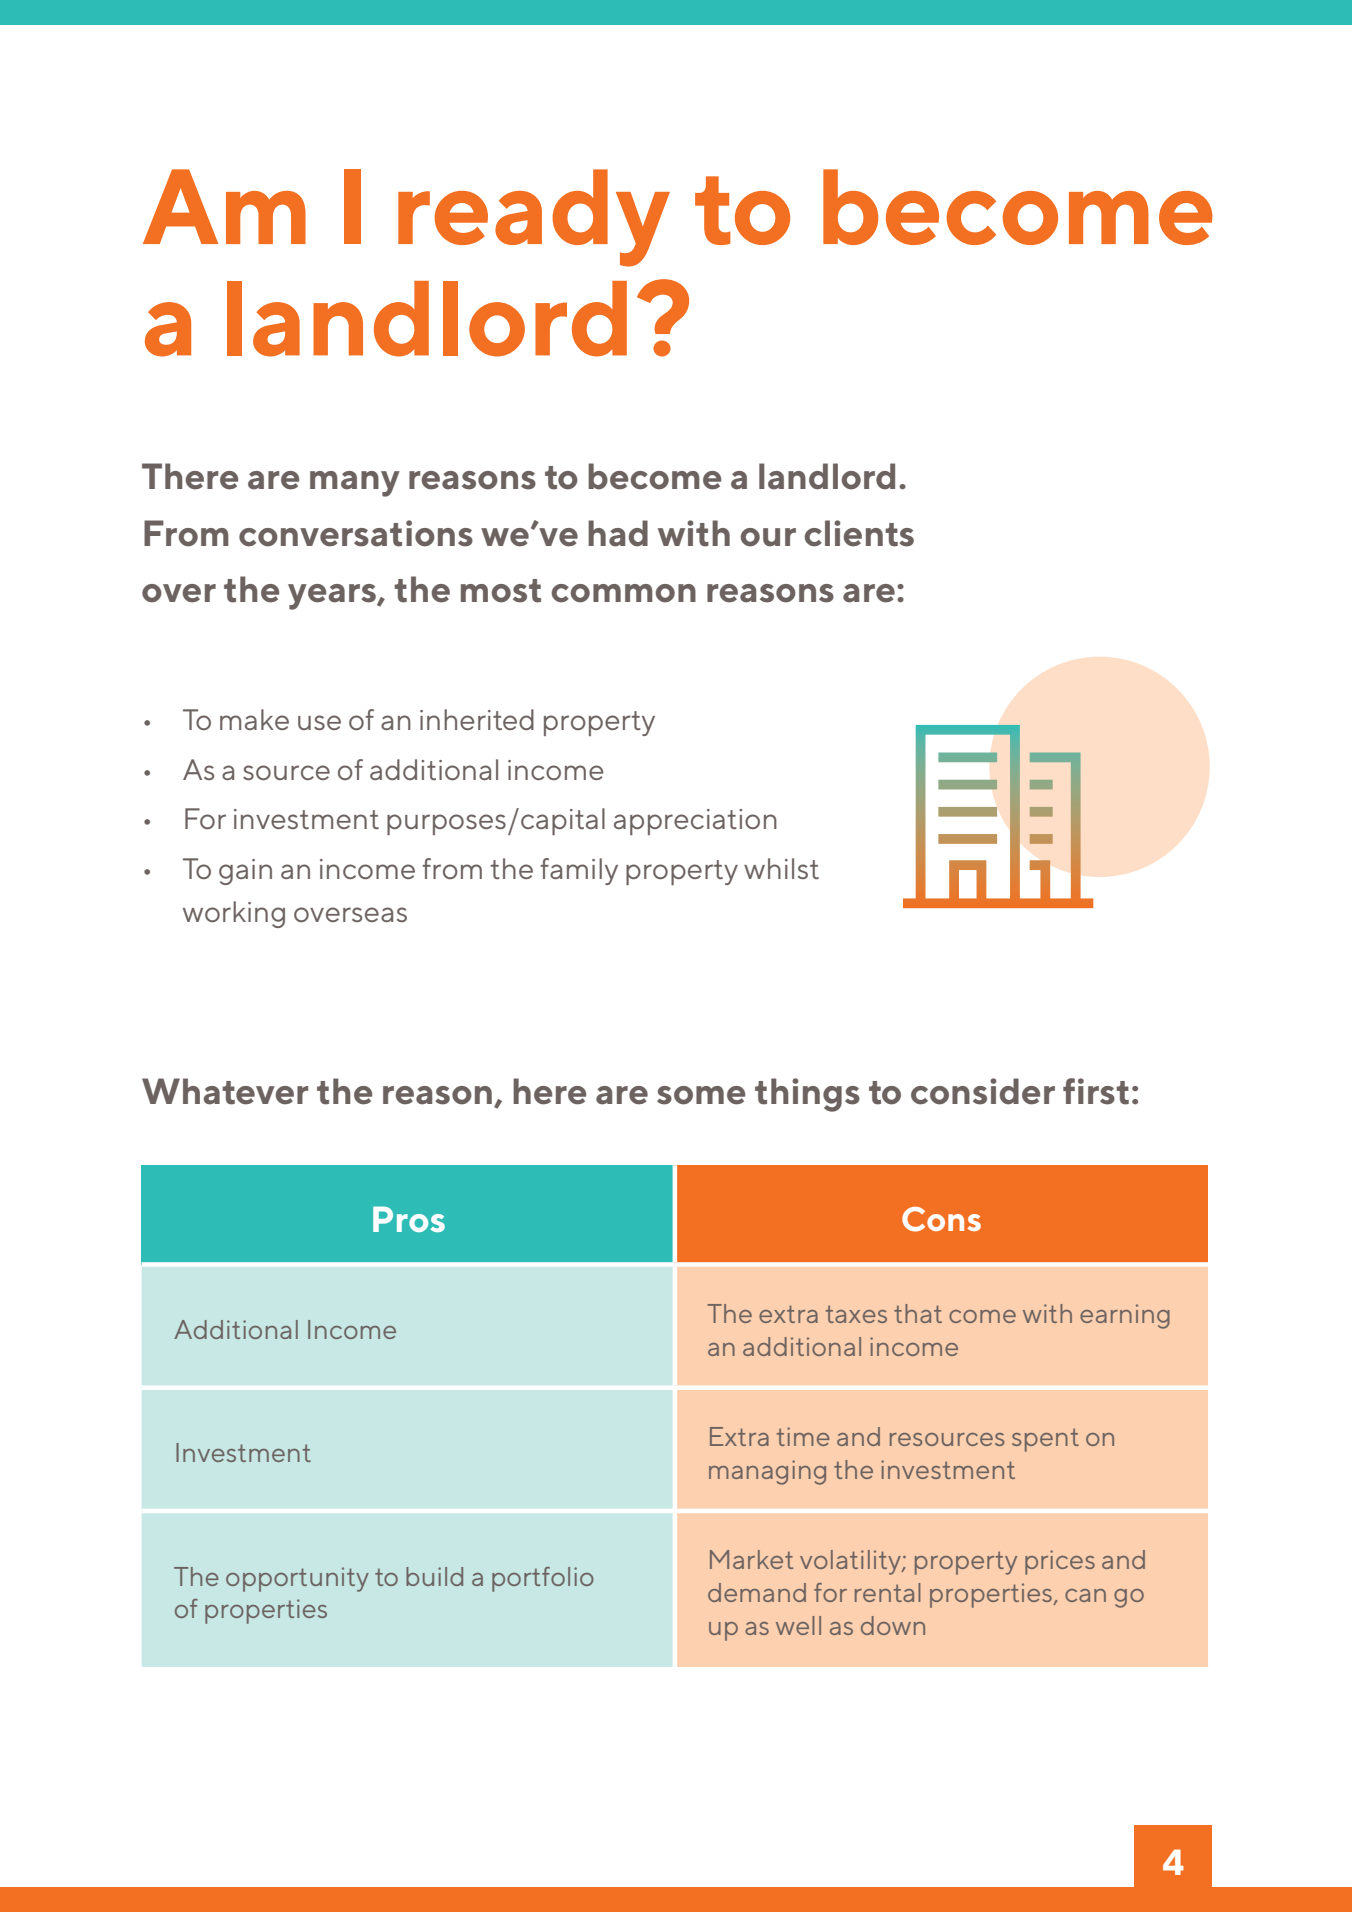 The width and height of the document is (1352, 1912). Describe the element at coordinates (1096, 1091) in the document. I see `first` at that location.
